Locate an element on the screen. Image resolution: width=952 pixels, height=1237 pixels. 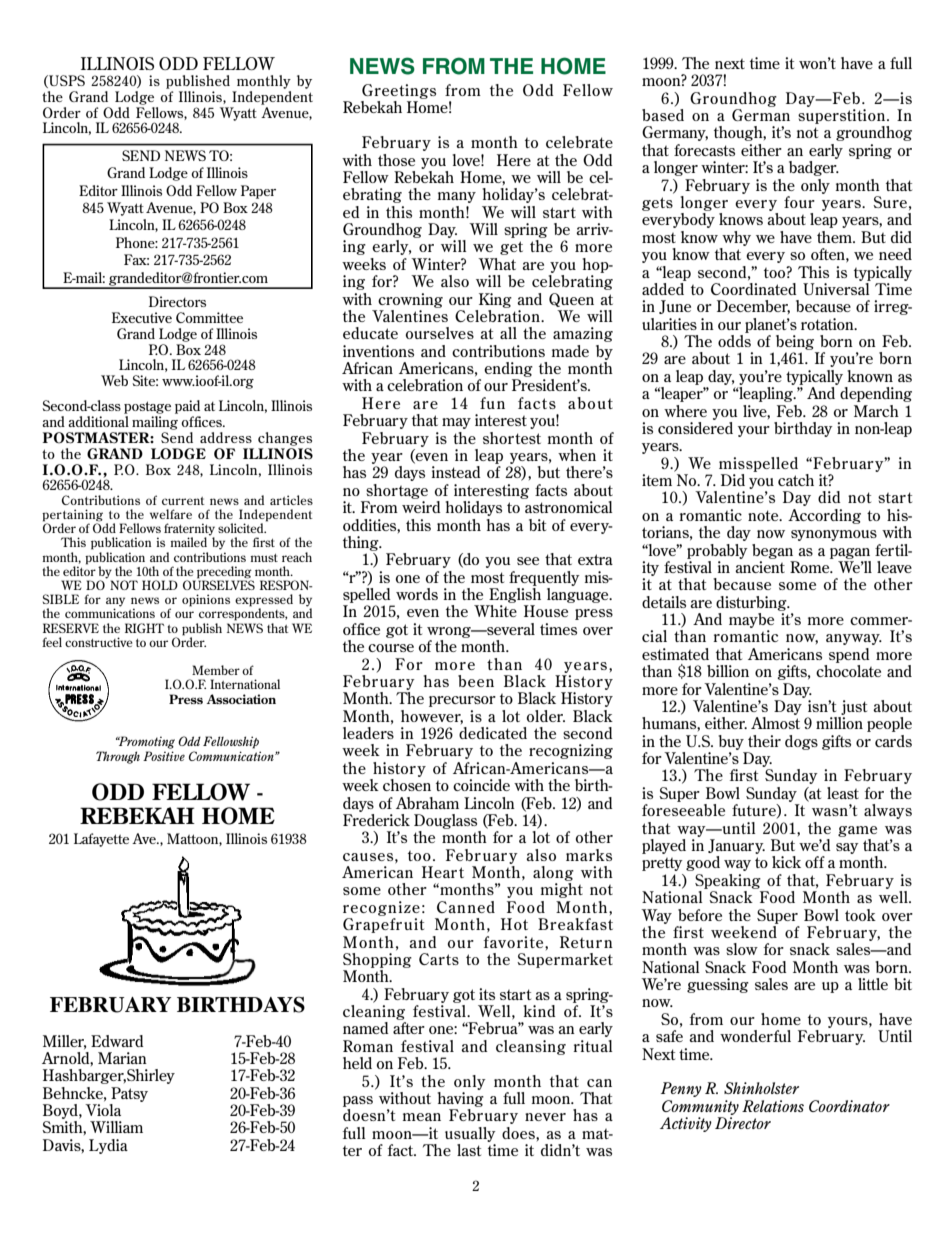
forecasts is located at coordinates (704, 150).
